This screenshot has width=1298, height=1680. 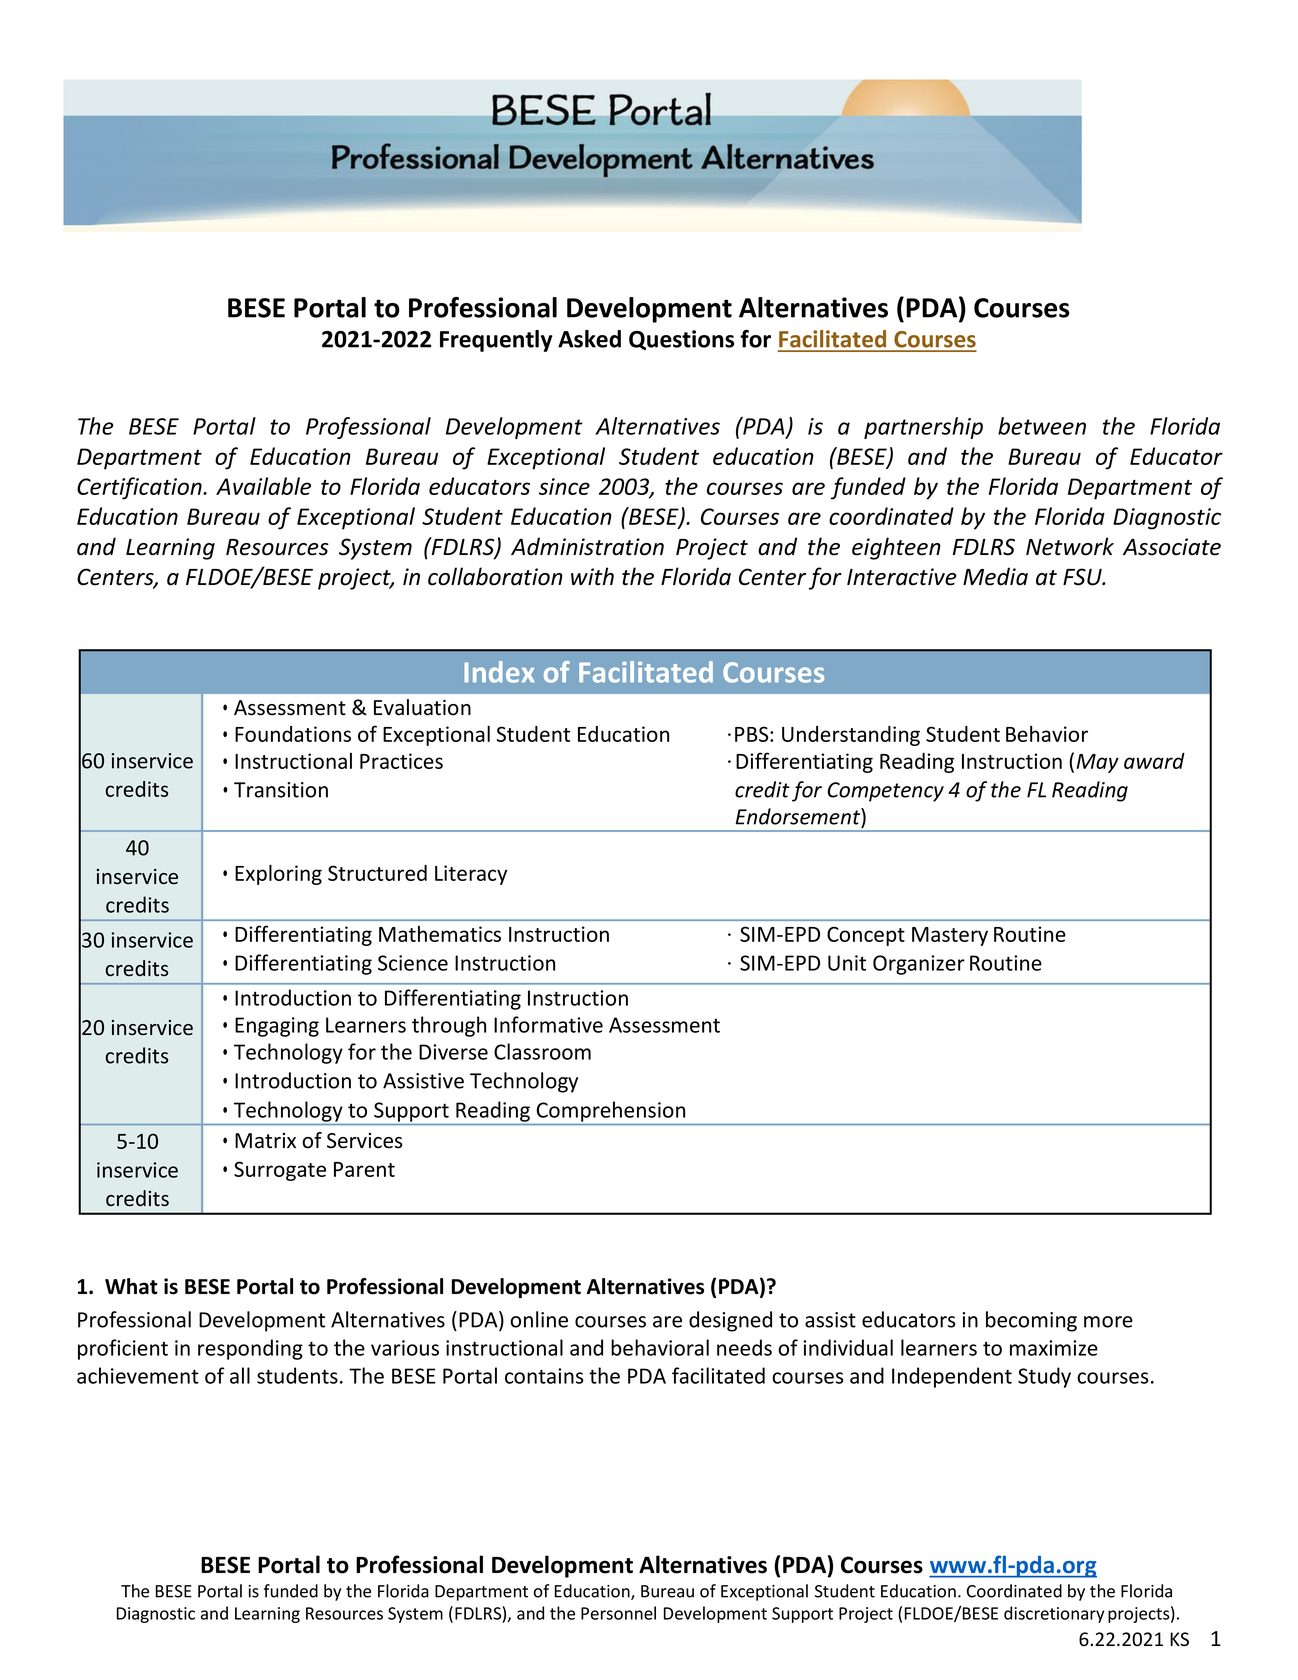 What do you see at coordinates (1042, 426) in the screenshot?
I see `between` at bounding box center [1042, 426].
